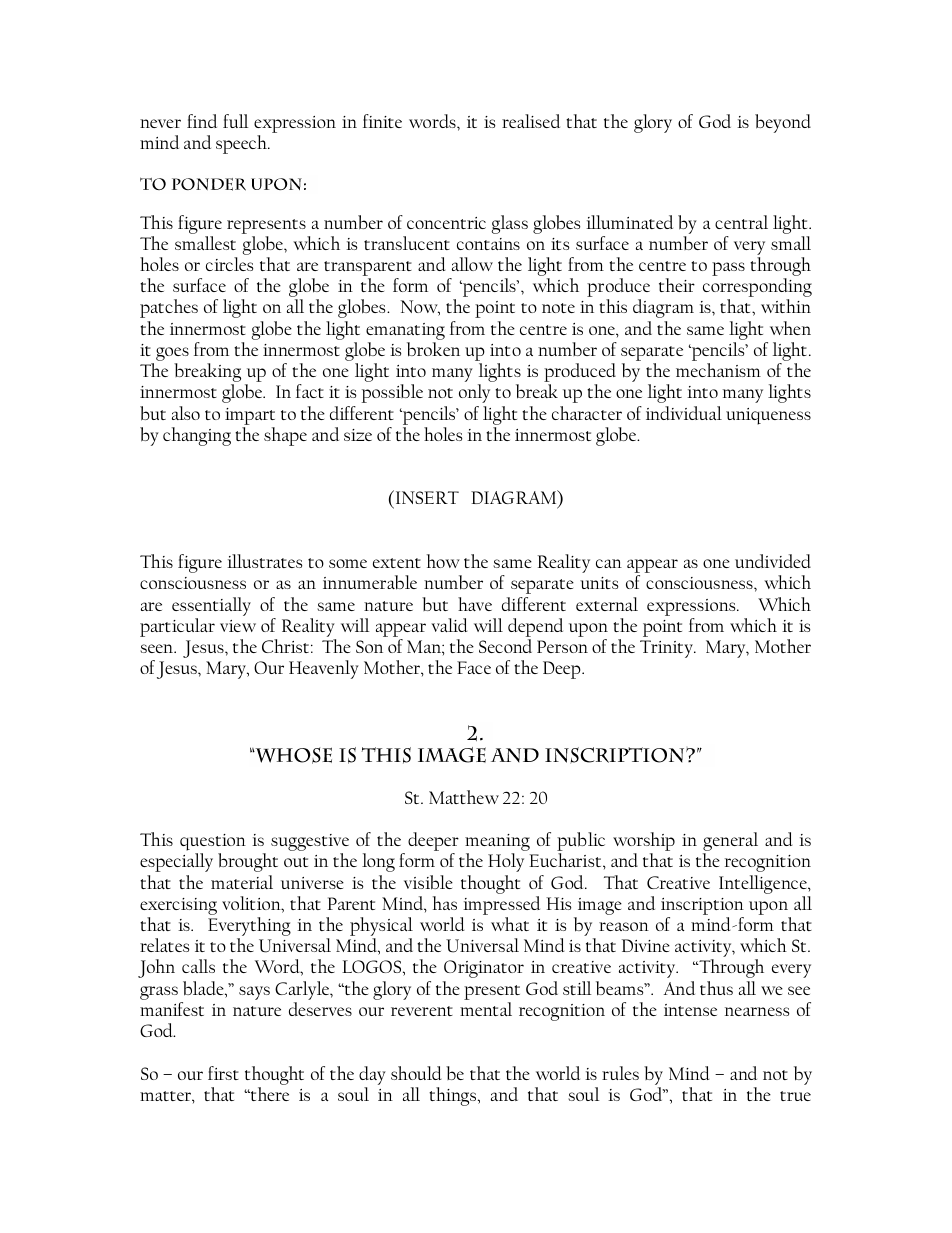  I want to click on general, so click(730, 843).
